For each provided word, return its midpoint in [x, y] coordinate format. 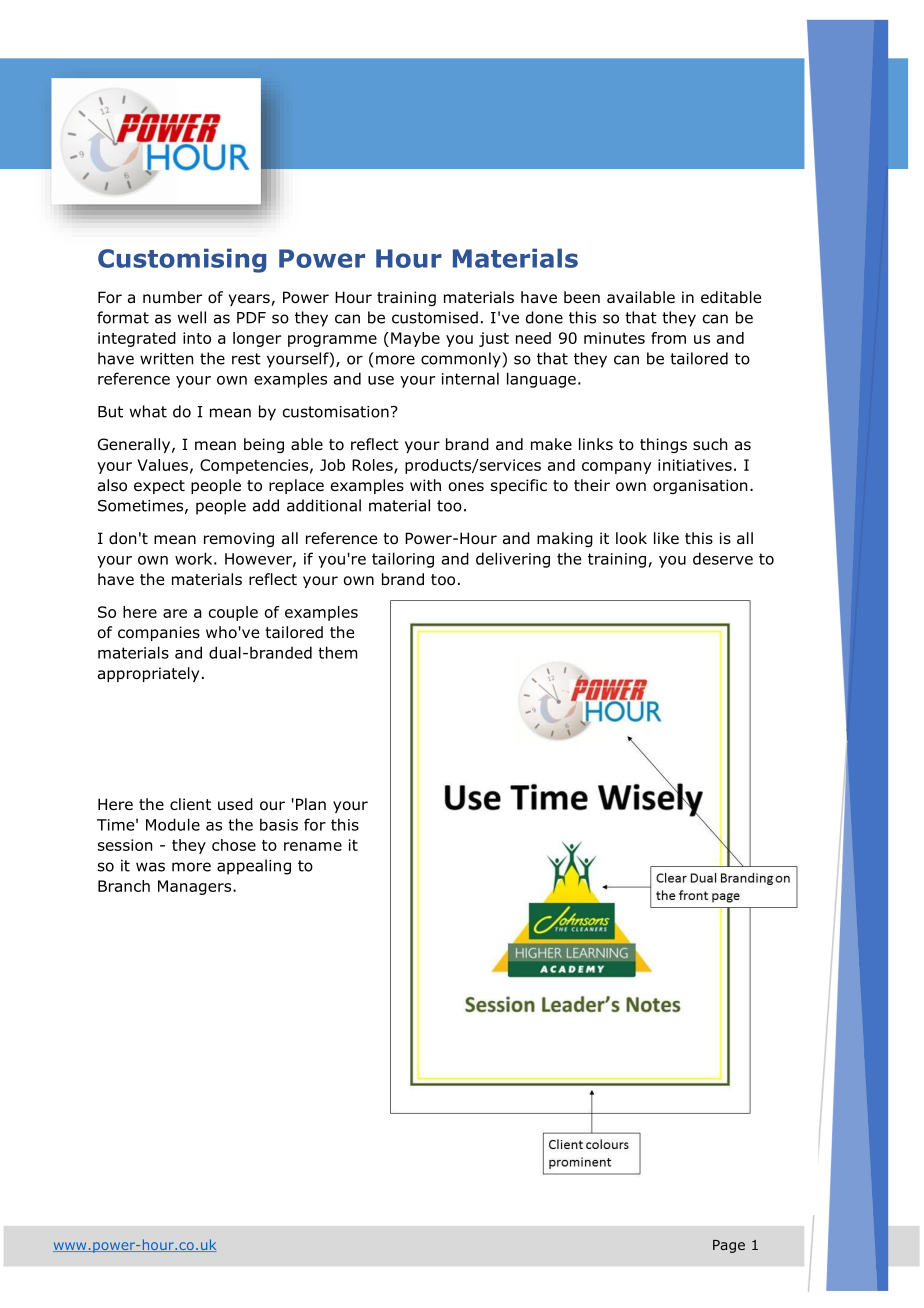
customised [435, 317]
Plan [311, 804]
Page [729, 1246]
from [668, 338]
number [172, 297]
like [666, 538]
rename [313, 846]
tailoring [403, 560]
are [175, 613]
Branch [124, 886]
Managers [196, 887]
